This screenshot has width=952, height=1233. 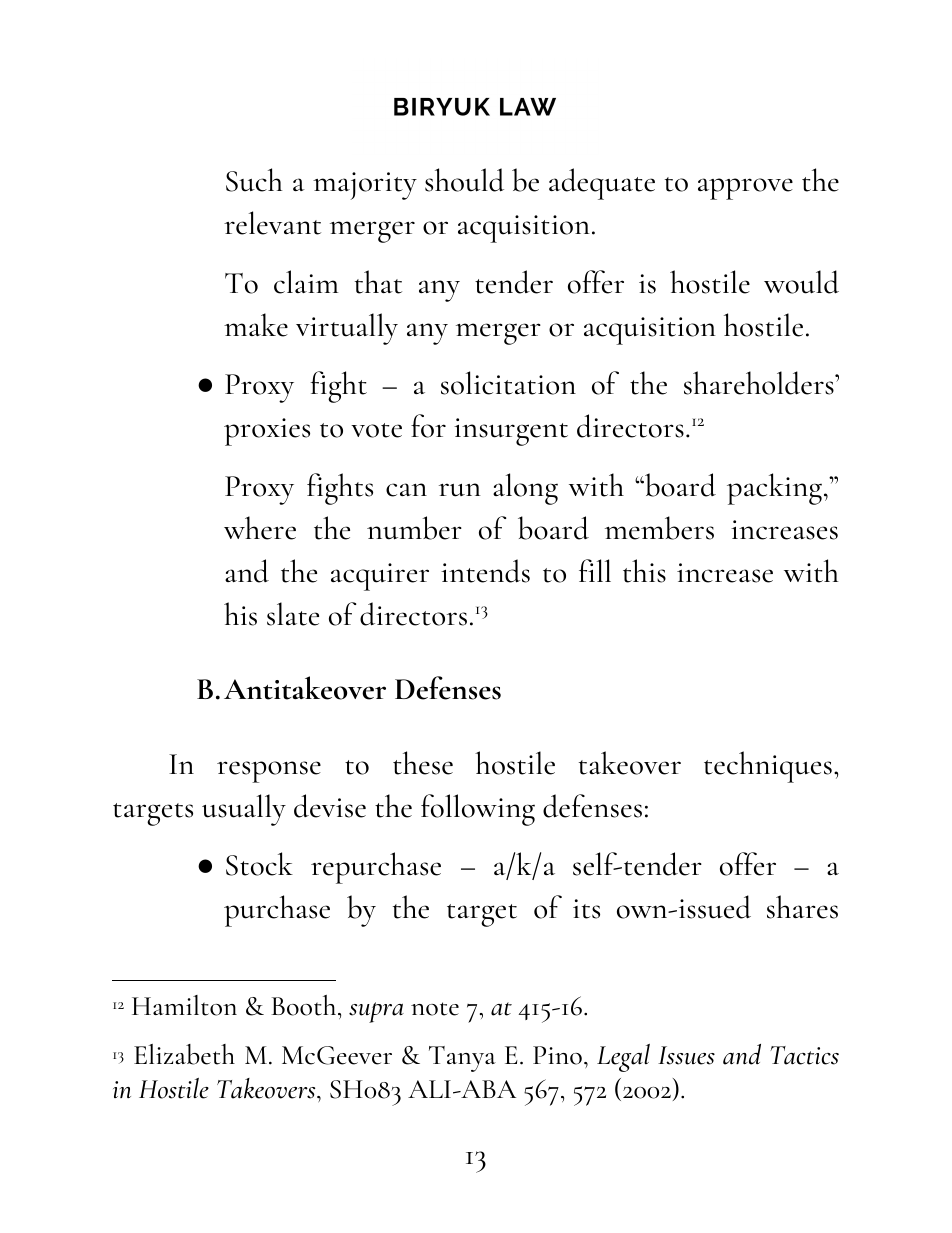 I want to click on relevant, so click(x=272, y=223).
